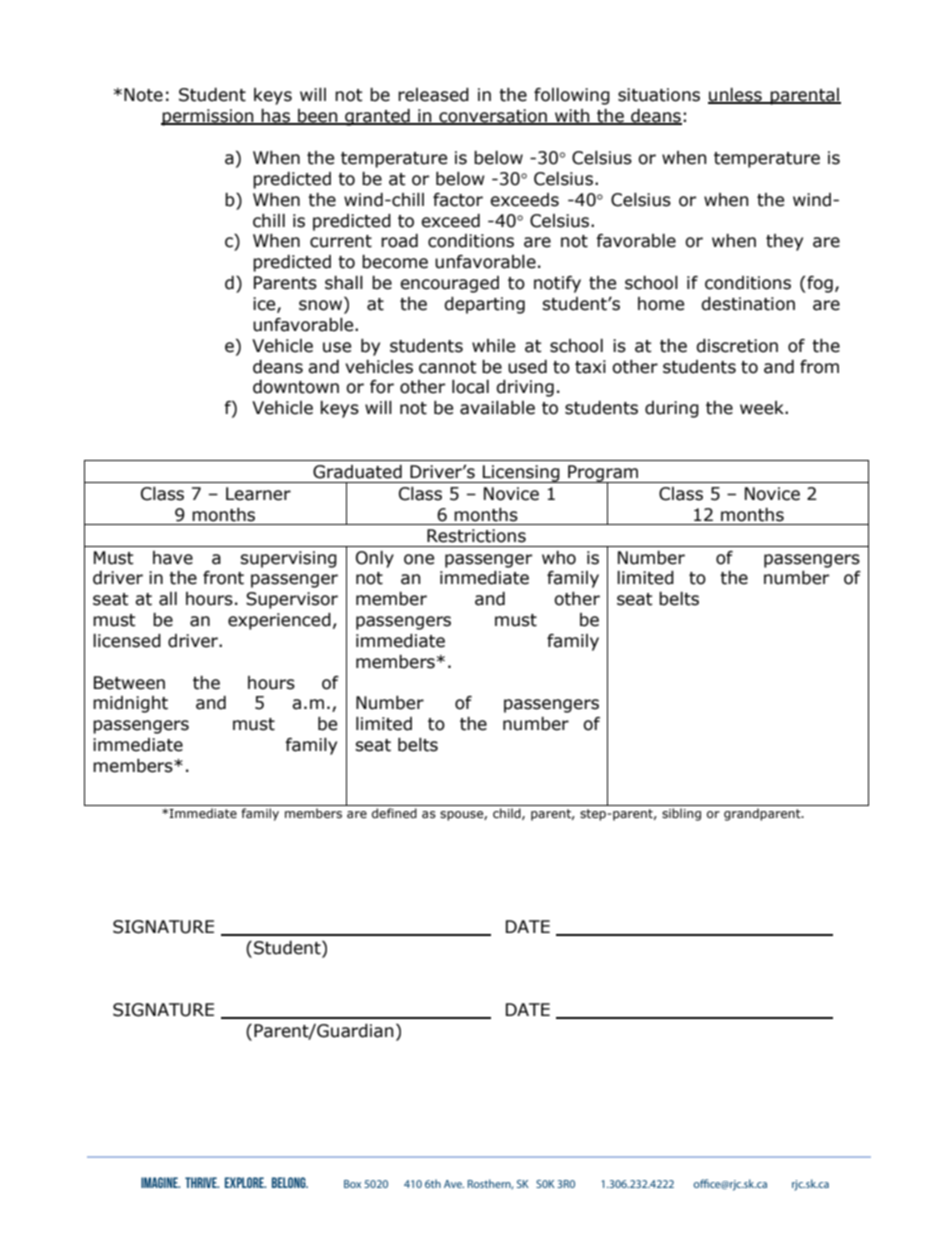 Image resolution: width=952 pixels, height=1233 pixels. What do you see at coordinates (258, 494) in the page?
I see `Learner` at bounding box center [258, 494].
